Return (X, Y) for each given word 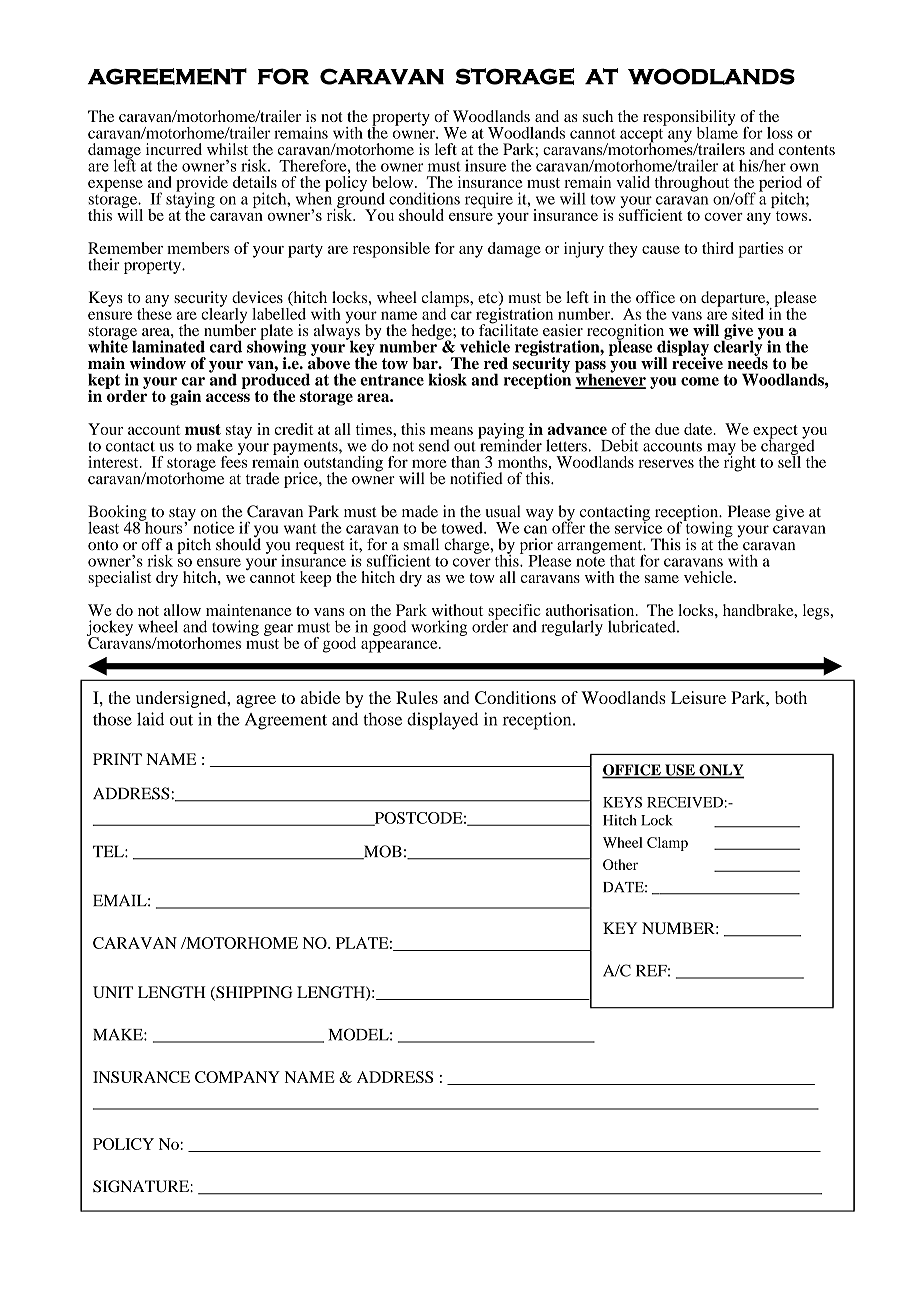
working (439, 628)
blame (717, 131)
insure (485, 166)
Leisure (698, 697)
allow (182, 610)
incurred (174, 149)
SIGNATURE (142, 1186)
